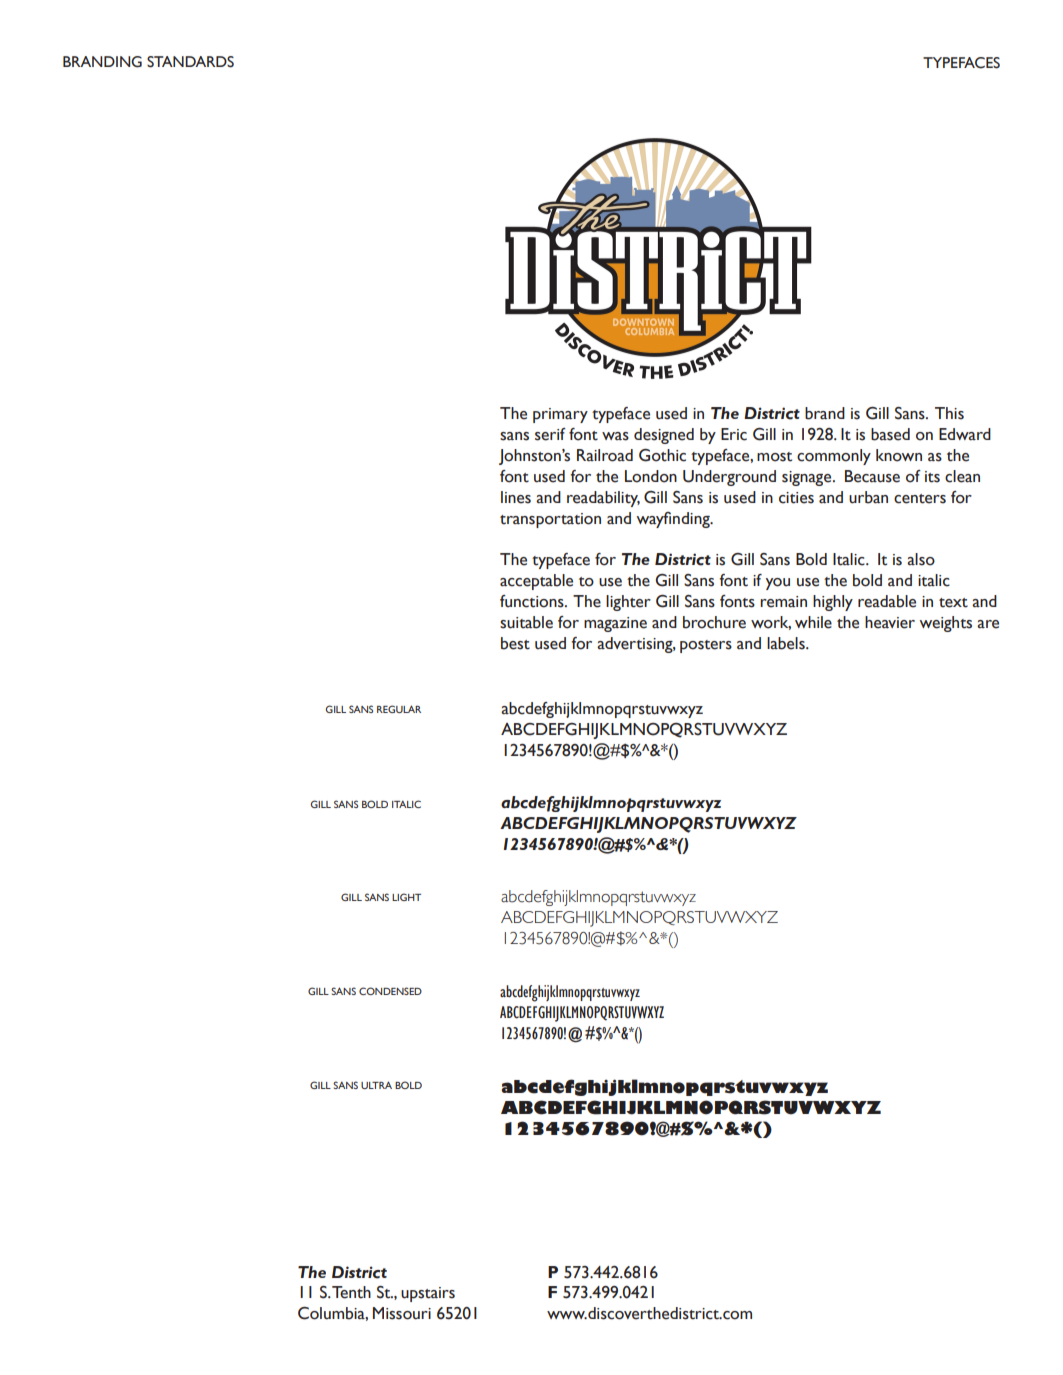 The width and height of the image is (1063, 1375). Describe the element at coordinates (949, 413) in the image. I see `This` at that location.
